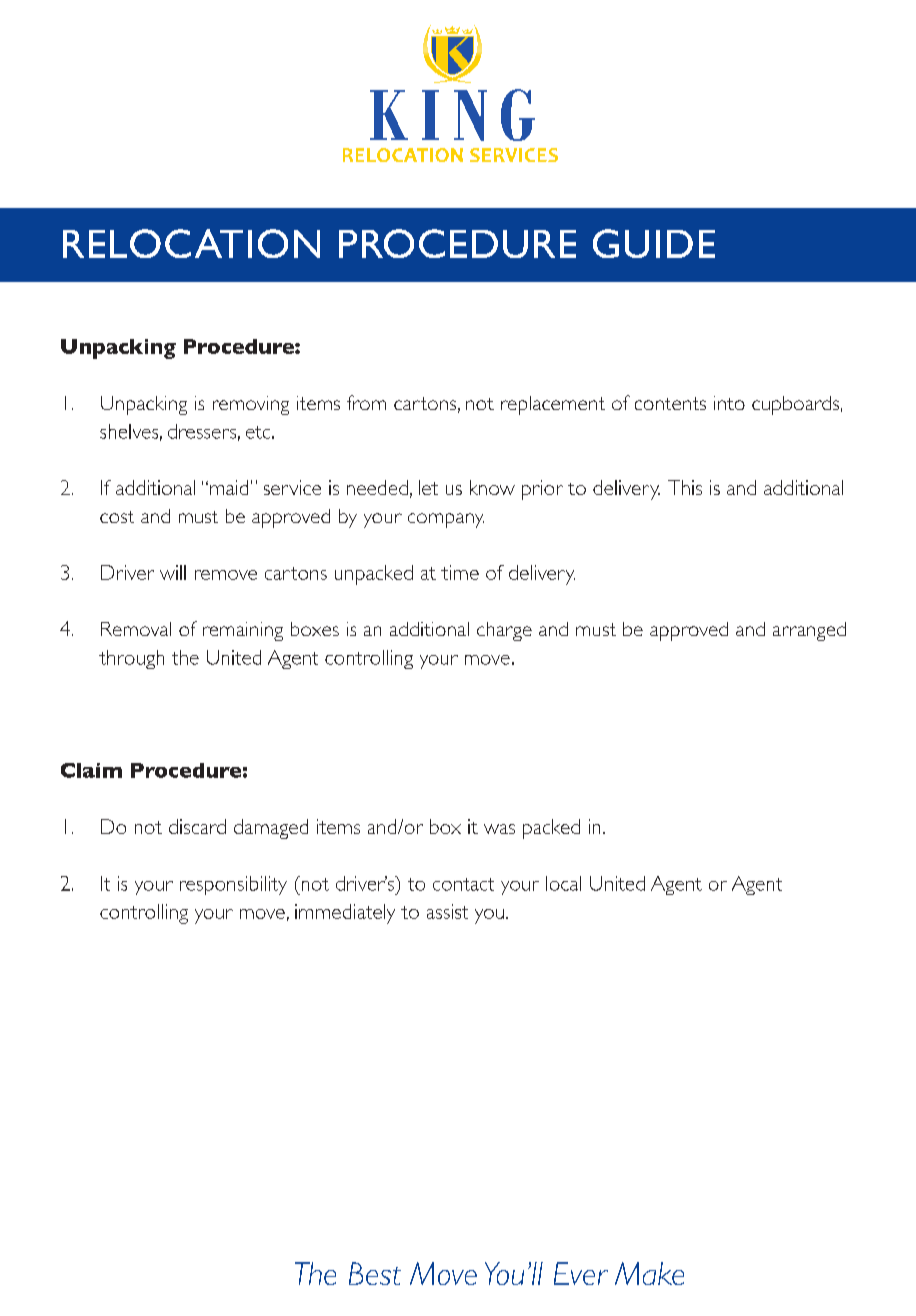 This screenshot has width=916, height=1316. Describe the element at coordinates (173, 572) in the screenshot. I see `will` at that location.
